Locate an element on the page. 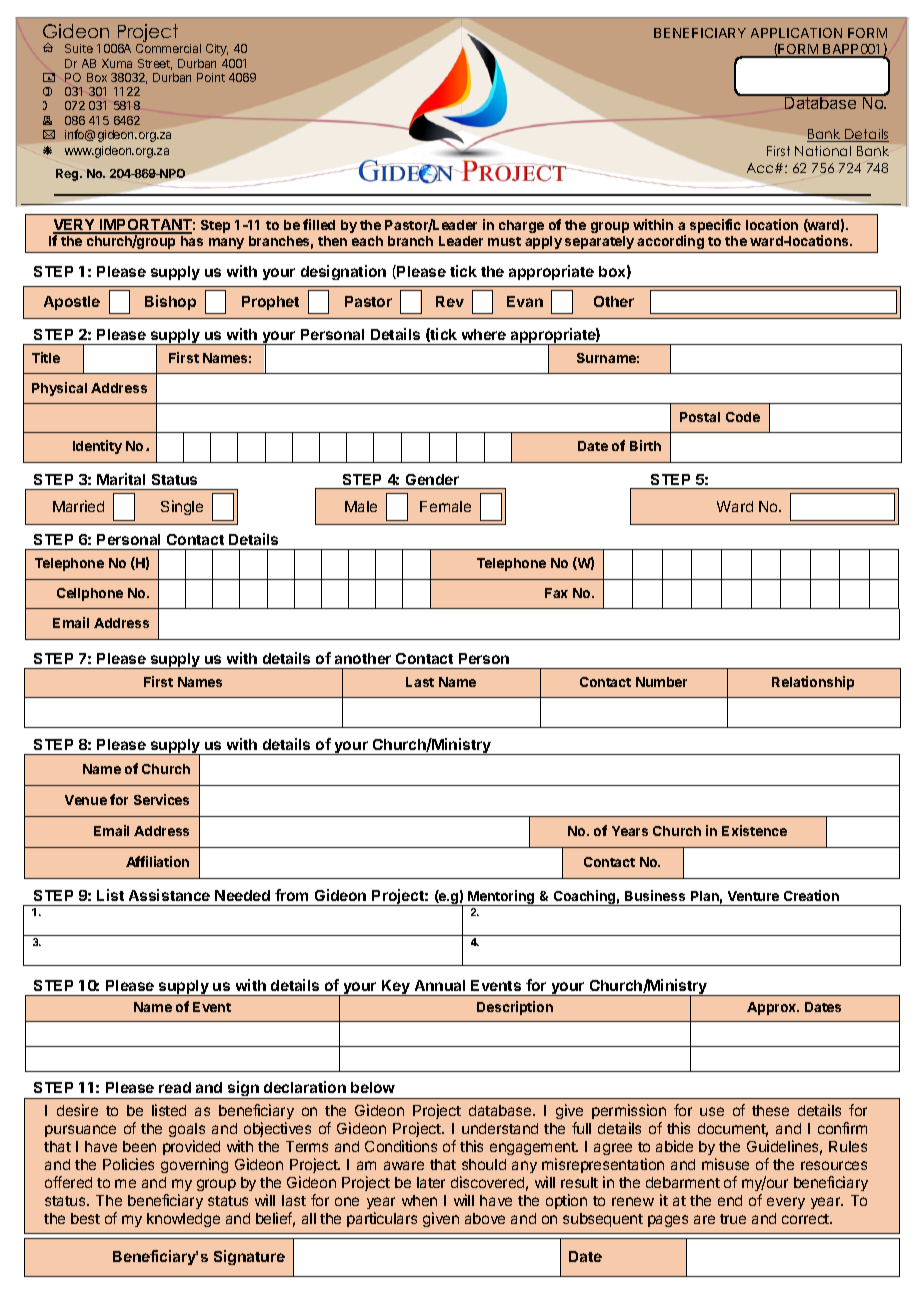  Identity is located at coordinates (97, 447).
